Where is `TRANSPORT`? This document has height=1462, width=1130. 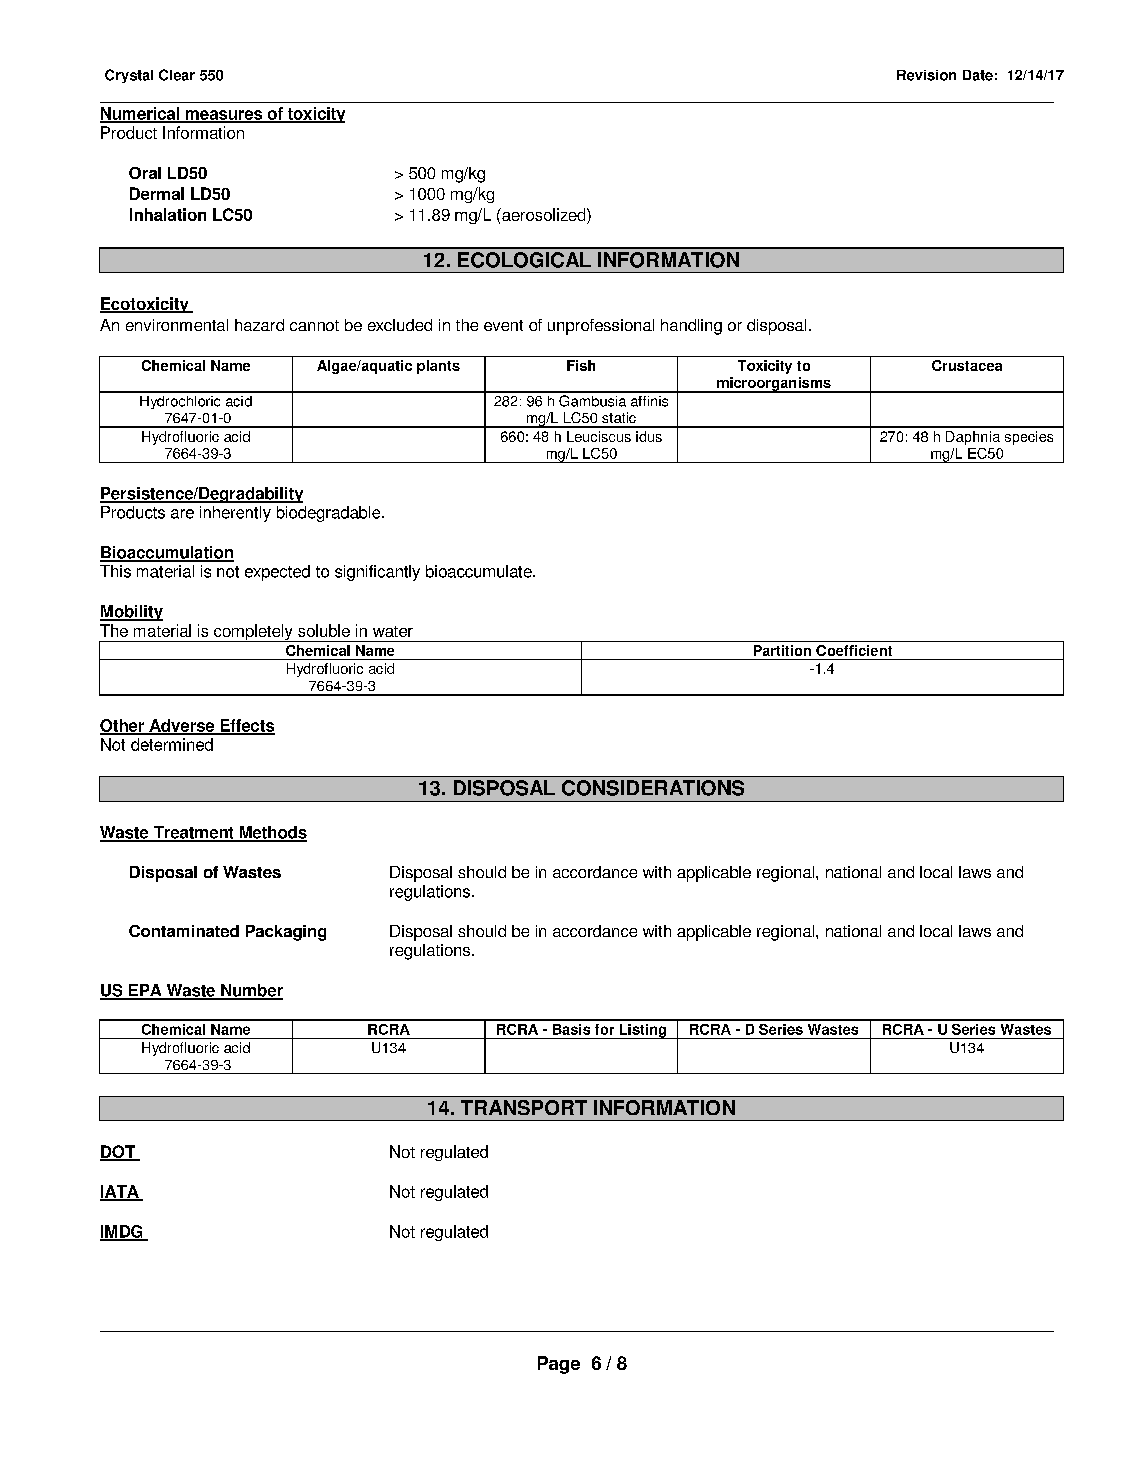 TRANSPORT is located at coordinates (524, 1107).
